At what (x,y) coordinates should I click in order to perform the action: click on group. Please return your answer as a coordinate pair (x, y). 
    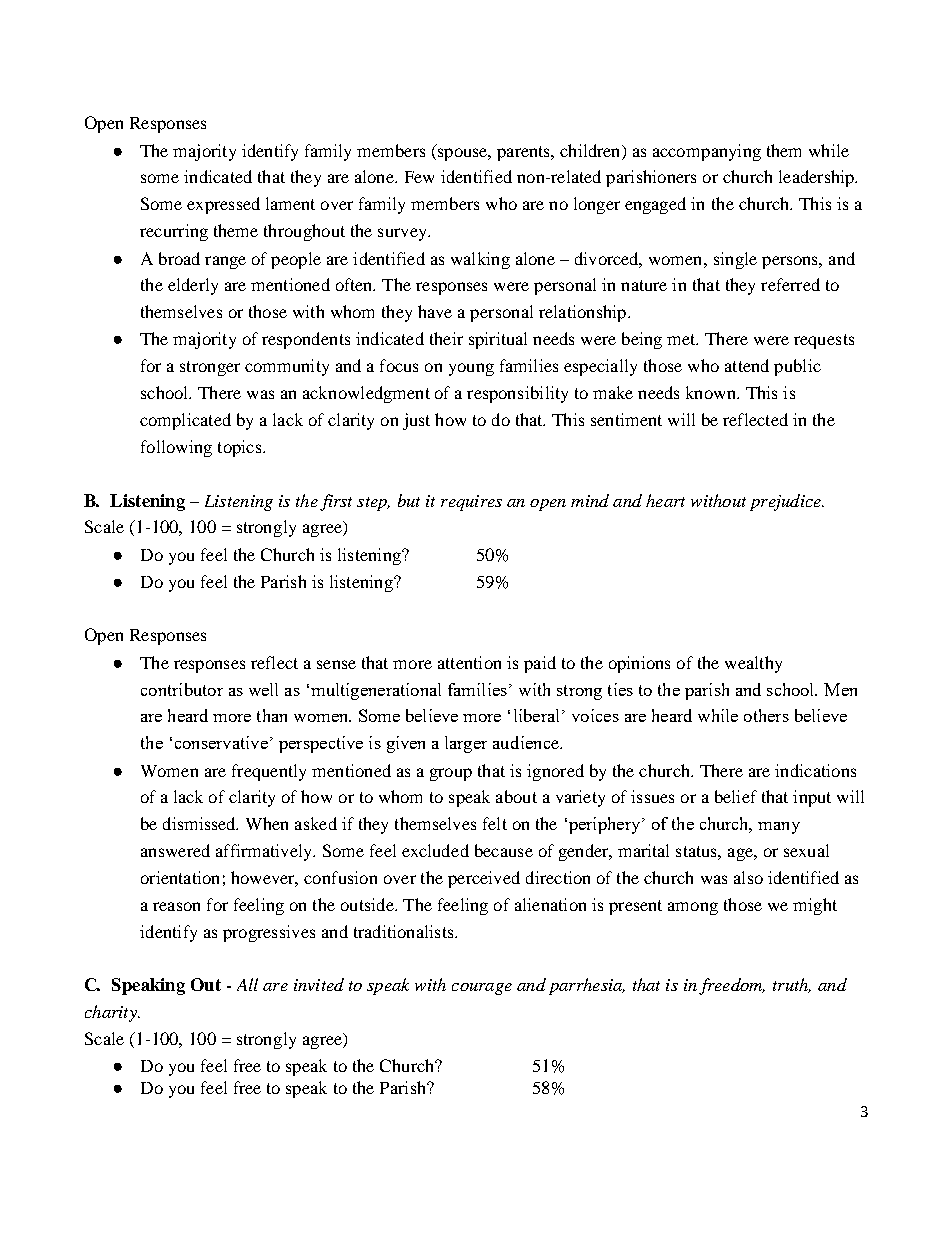
    Looking at the image, I should click on (451, 774).
